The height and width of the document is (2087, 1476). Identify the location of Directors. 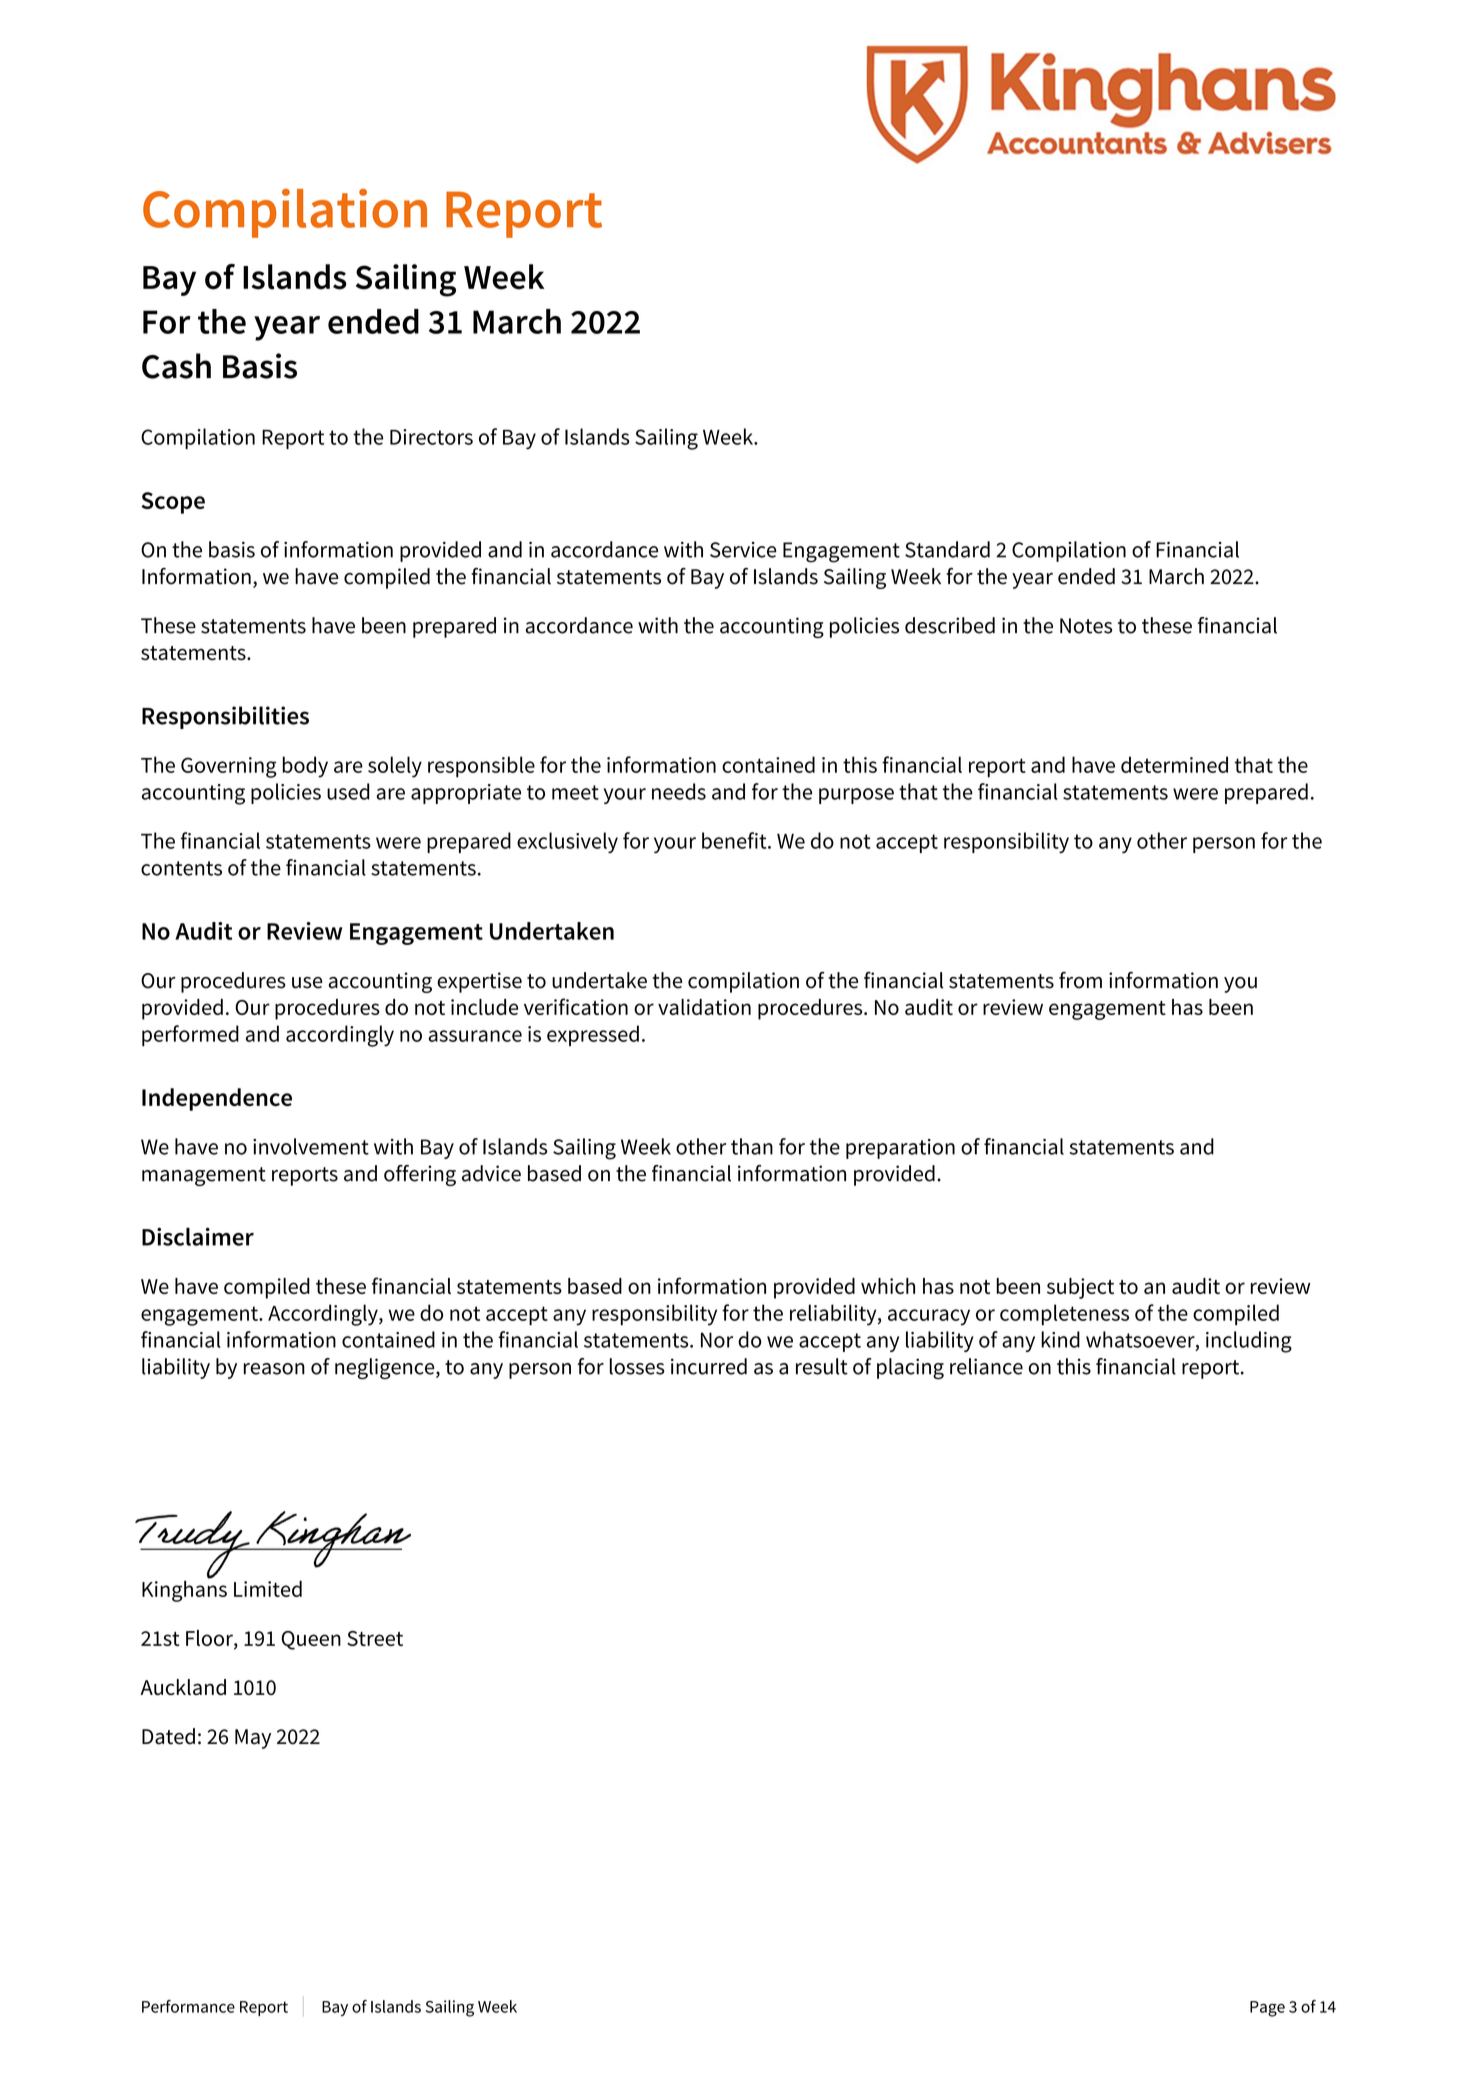
(431, 437).
